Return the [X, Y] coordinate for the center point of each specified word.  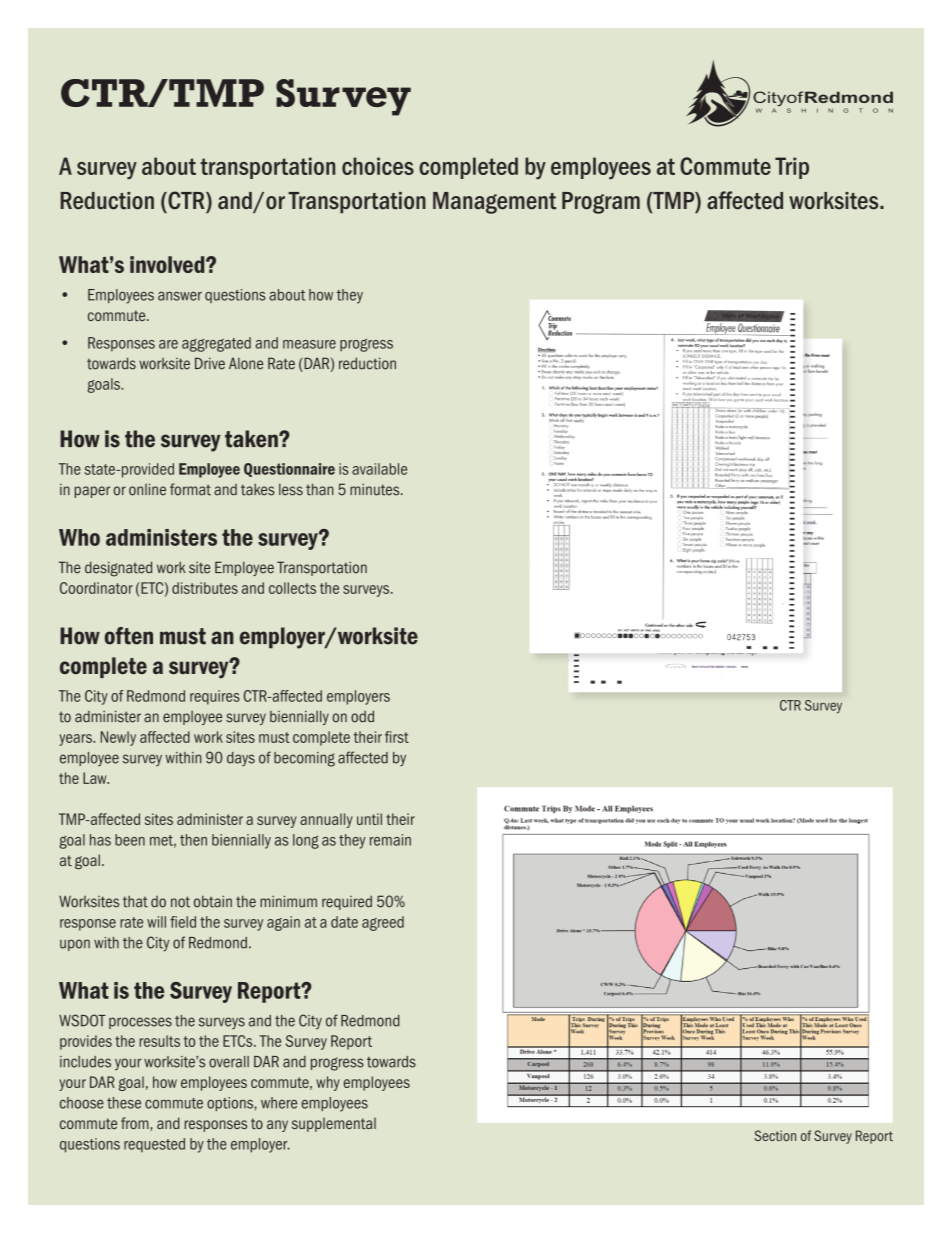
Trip [792, 168]
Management [494, 203]
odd [362, 716]
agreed [383, 923]
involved [168, 264]
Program [601, 203]
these [124, 1103]
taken [252, 439]
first [397, 737]
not [180, 902]
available [379, 469]
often [129, 636]
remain [390, 840]
